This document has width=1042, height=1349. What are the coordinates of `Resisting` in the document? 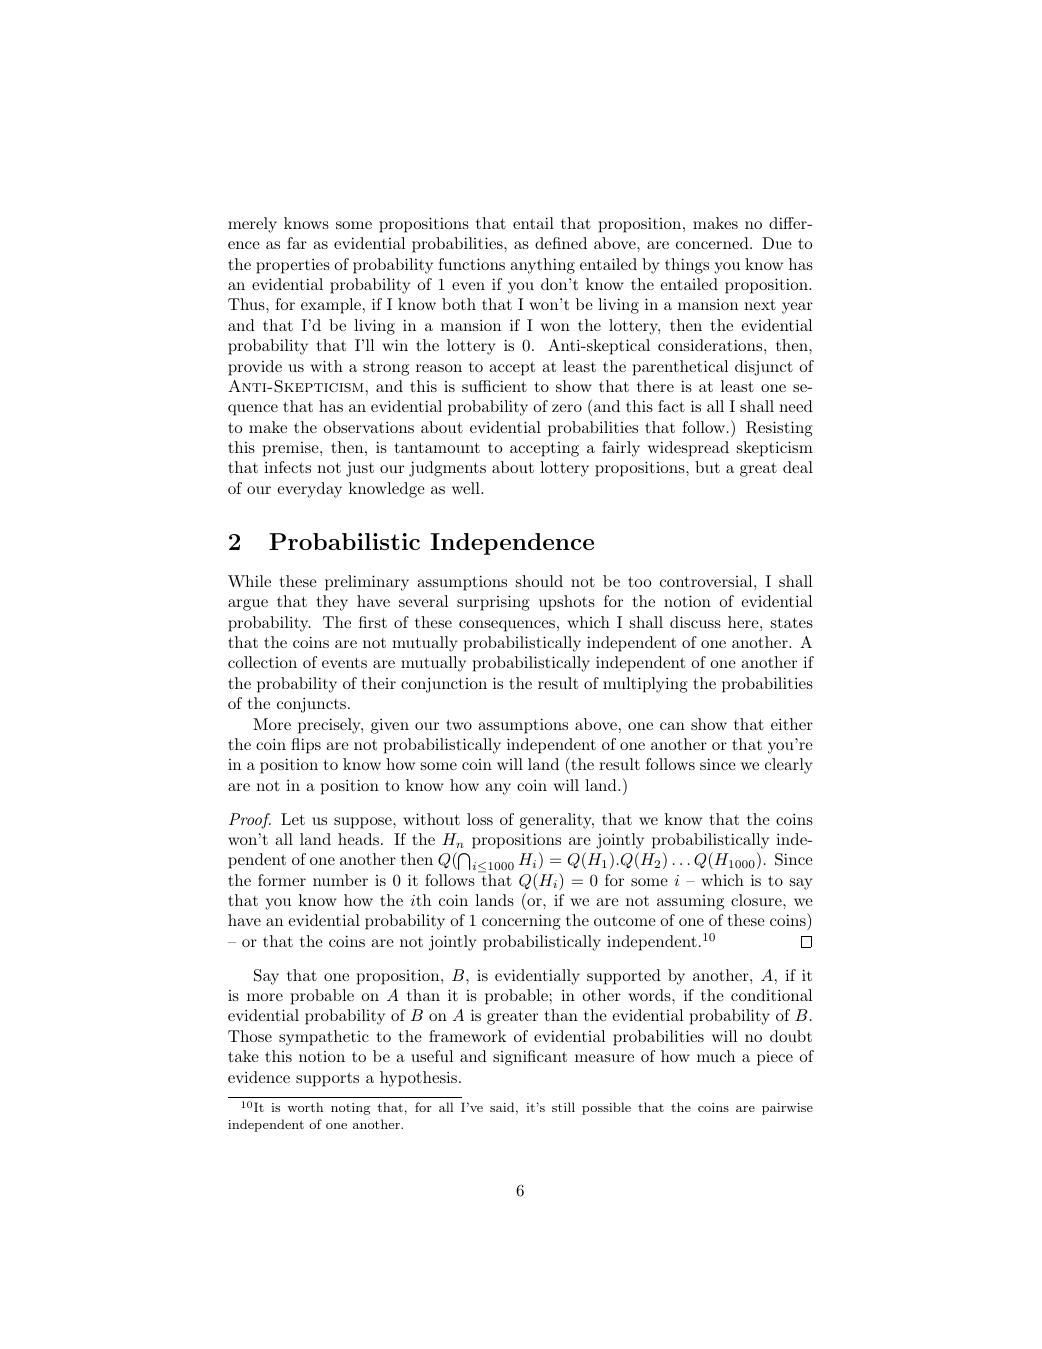 It's located at (779, 429).
